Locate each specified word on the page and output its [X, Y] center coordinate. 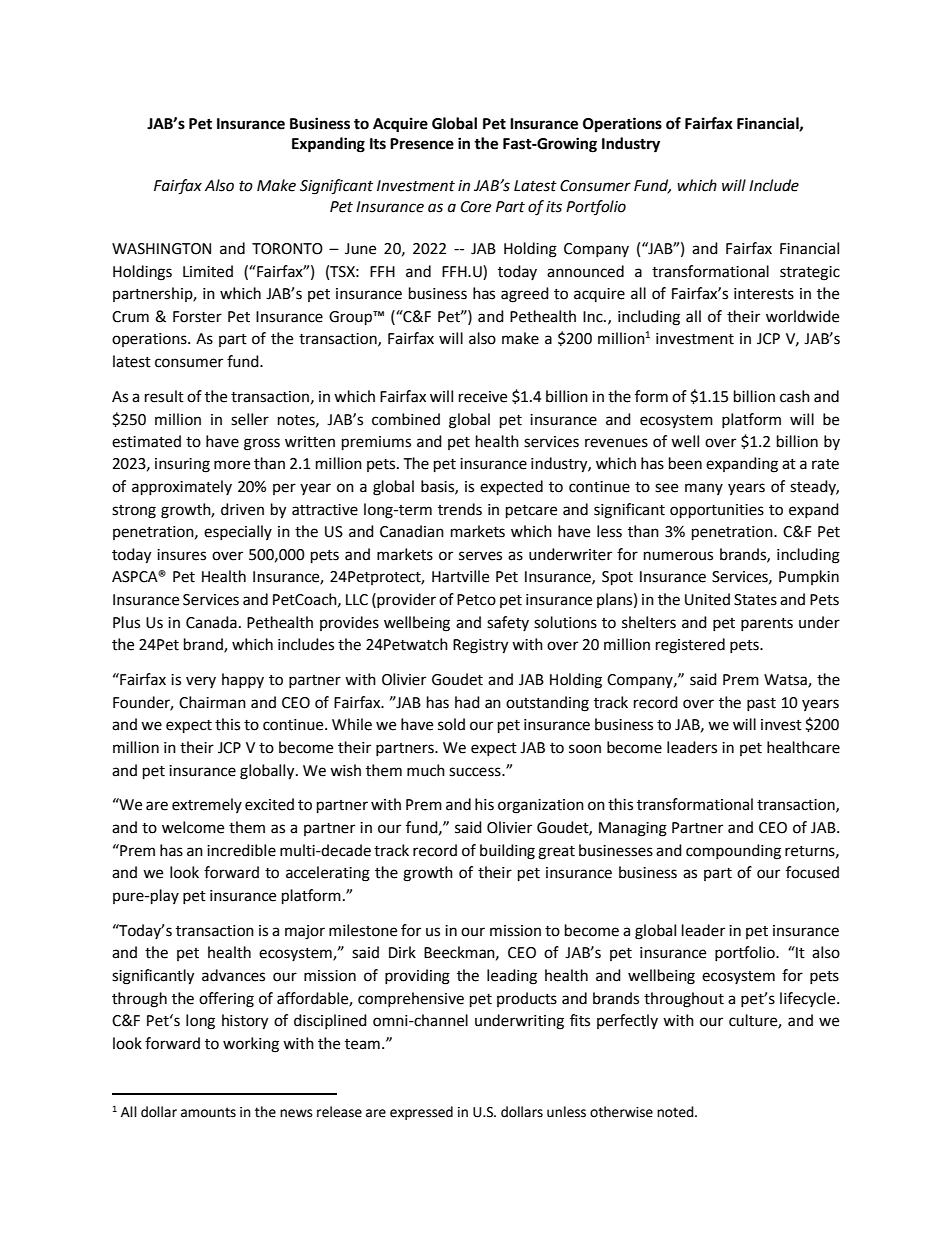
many [704, 489]
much [426, 770]
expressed [421, 1113]
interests [764, 294]
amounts [208, 1112]
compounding [733, 852]
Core [476, 207]
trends [460, 509]
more [232, 465]
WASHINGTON [161, 249]
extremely [207, 805]
